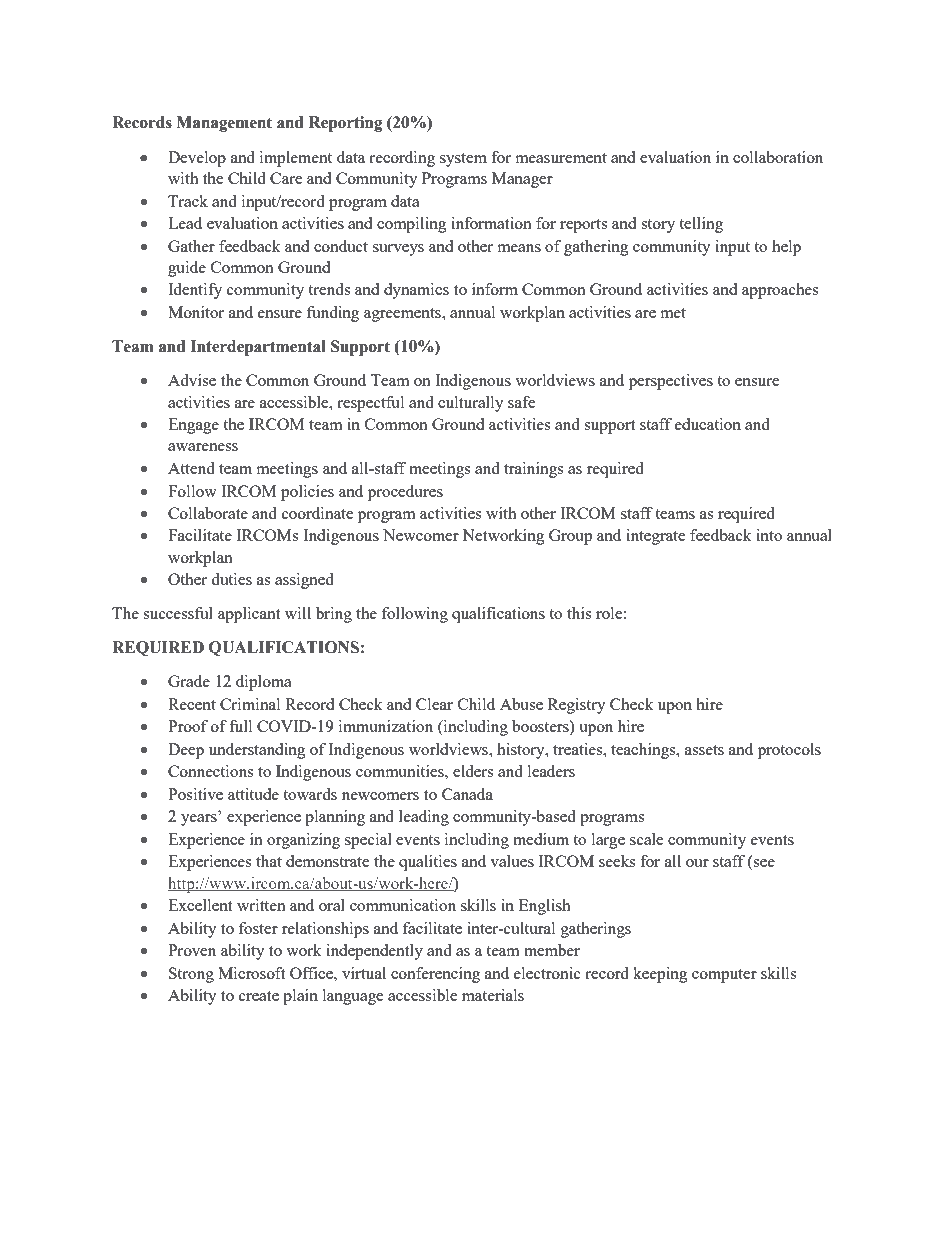 The image size is (952, 1233). Describe the element at coordinates (522, 402) in the screenshot. I see `safe` at that location.
